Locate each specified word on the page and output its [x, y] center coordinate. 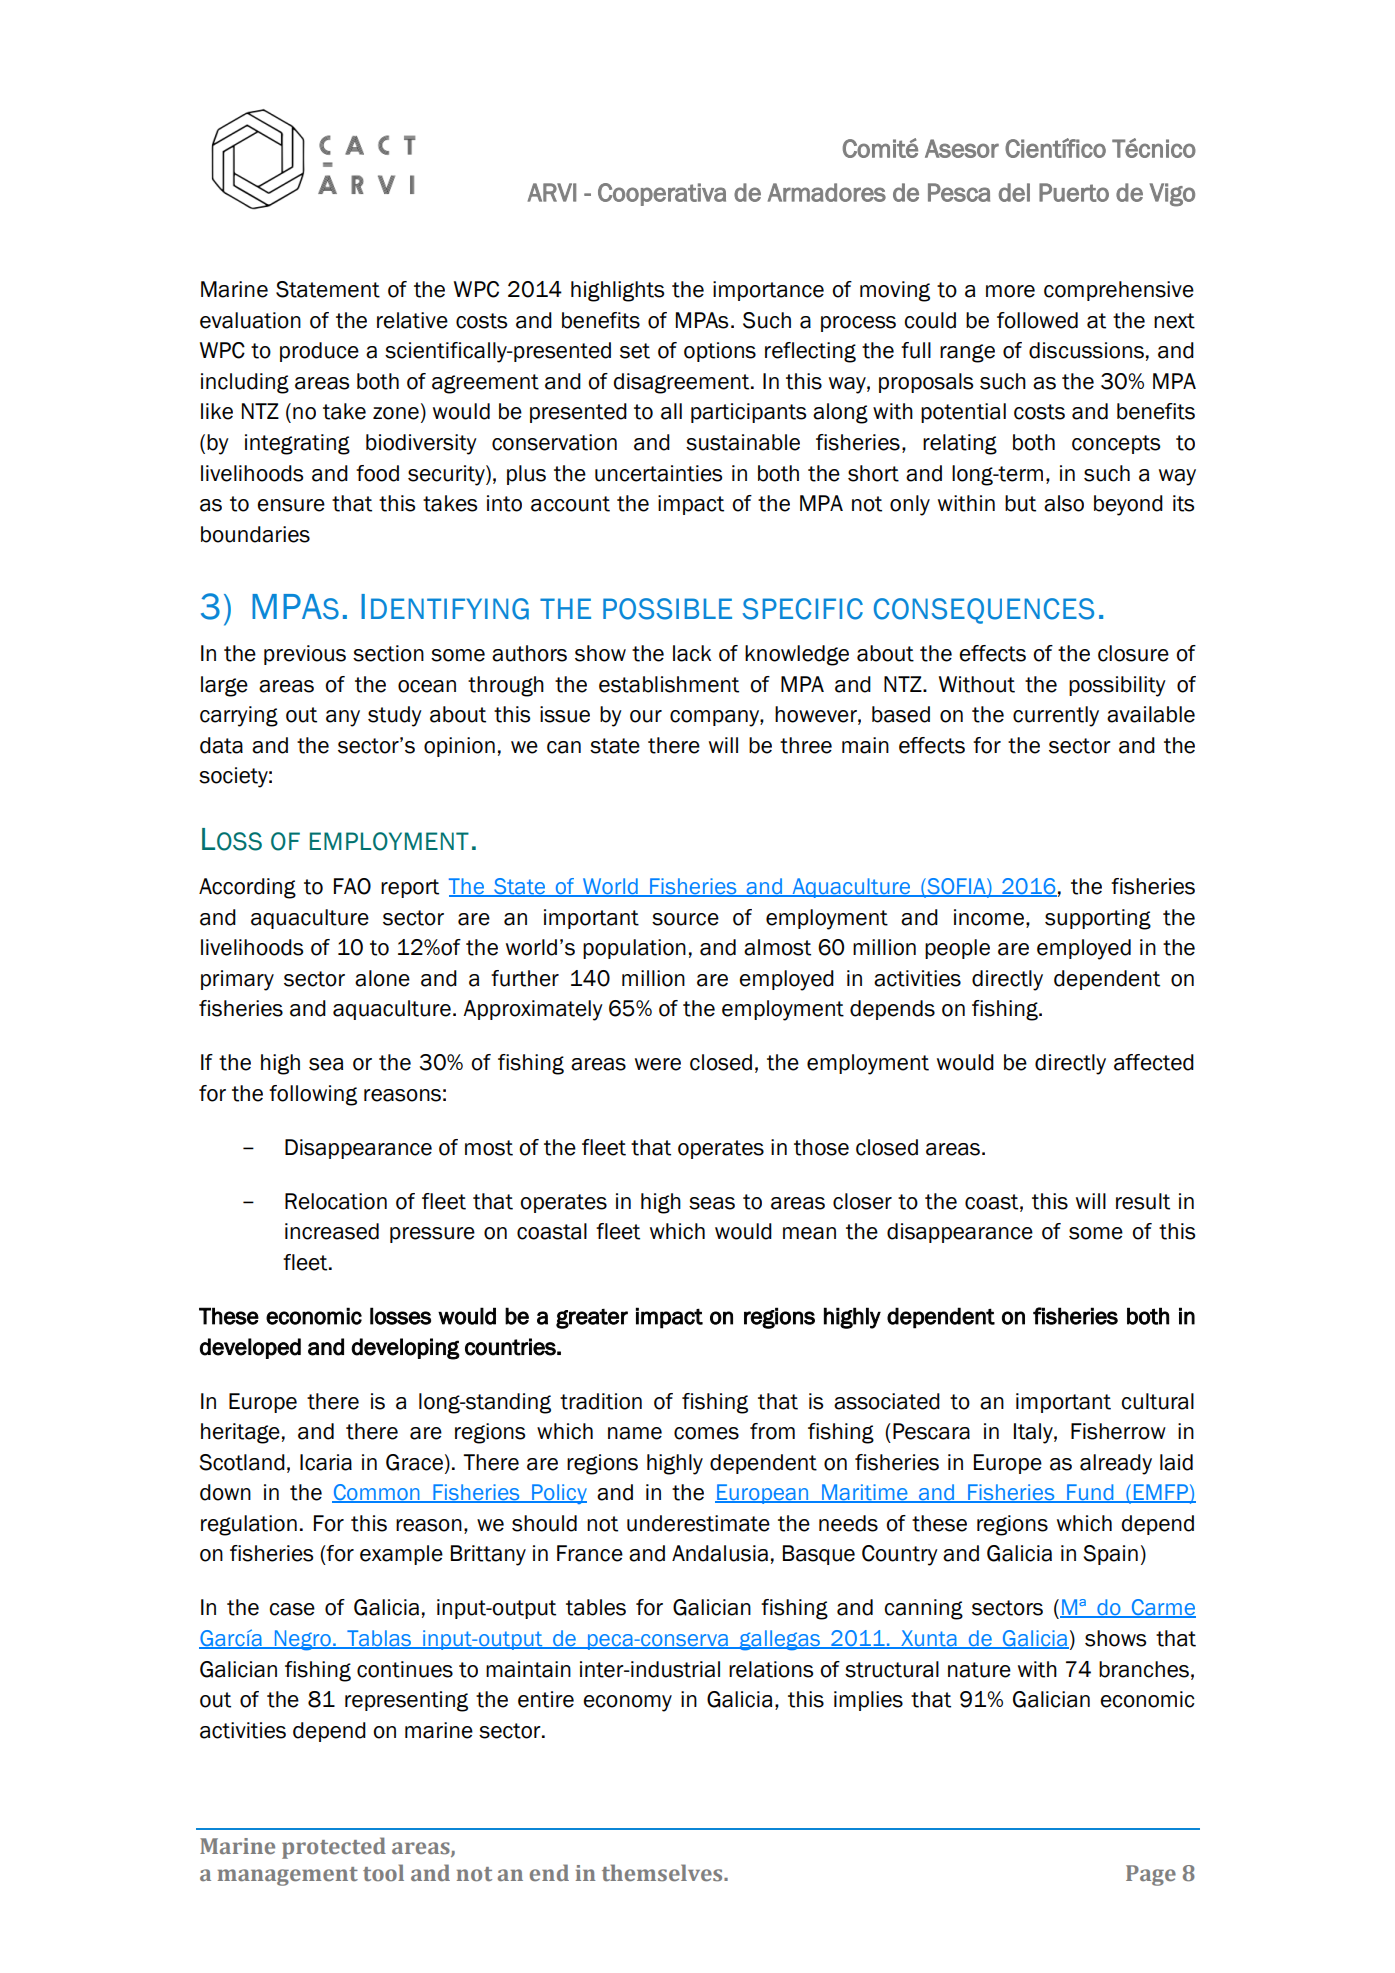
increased [332, 1231]
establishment [669, 684]
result [1143, 1201]
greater [592, 1319]
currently [1056, 716]
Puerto [1074, 192]
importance [768, 291]
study [395, 716]
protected [334, 1848]
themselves [663, 1873]
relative [412, 320]
